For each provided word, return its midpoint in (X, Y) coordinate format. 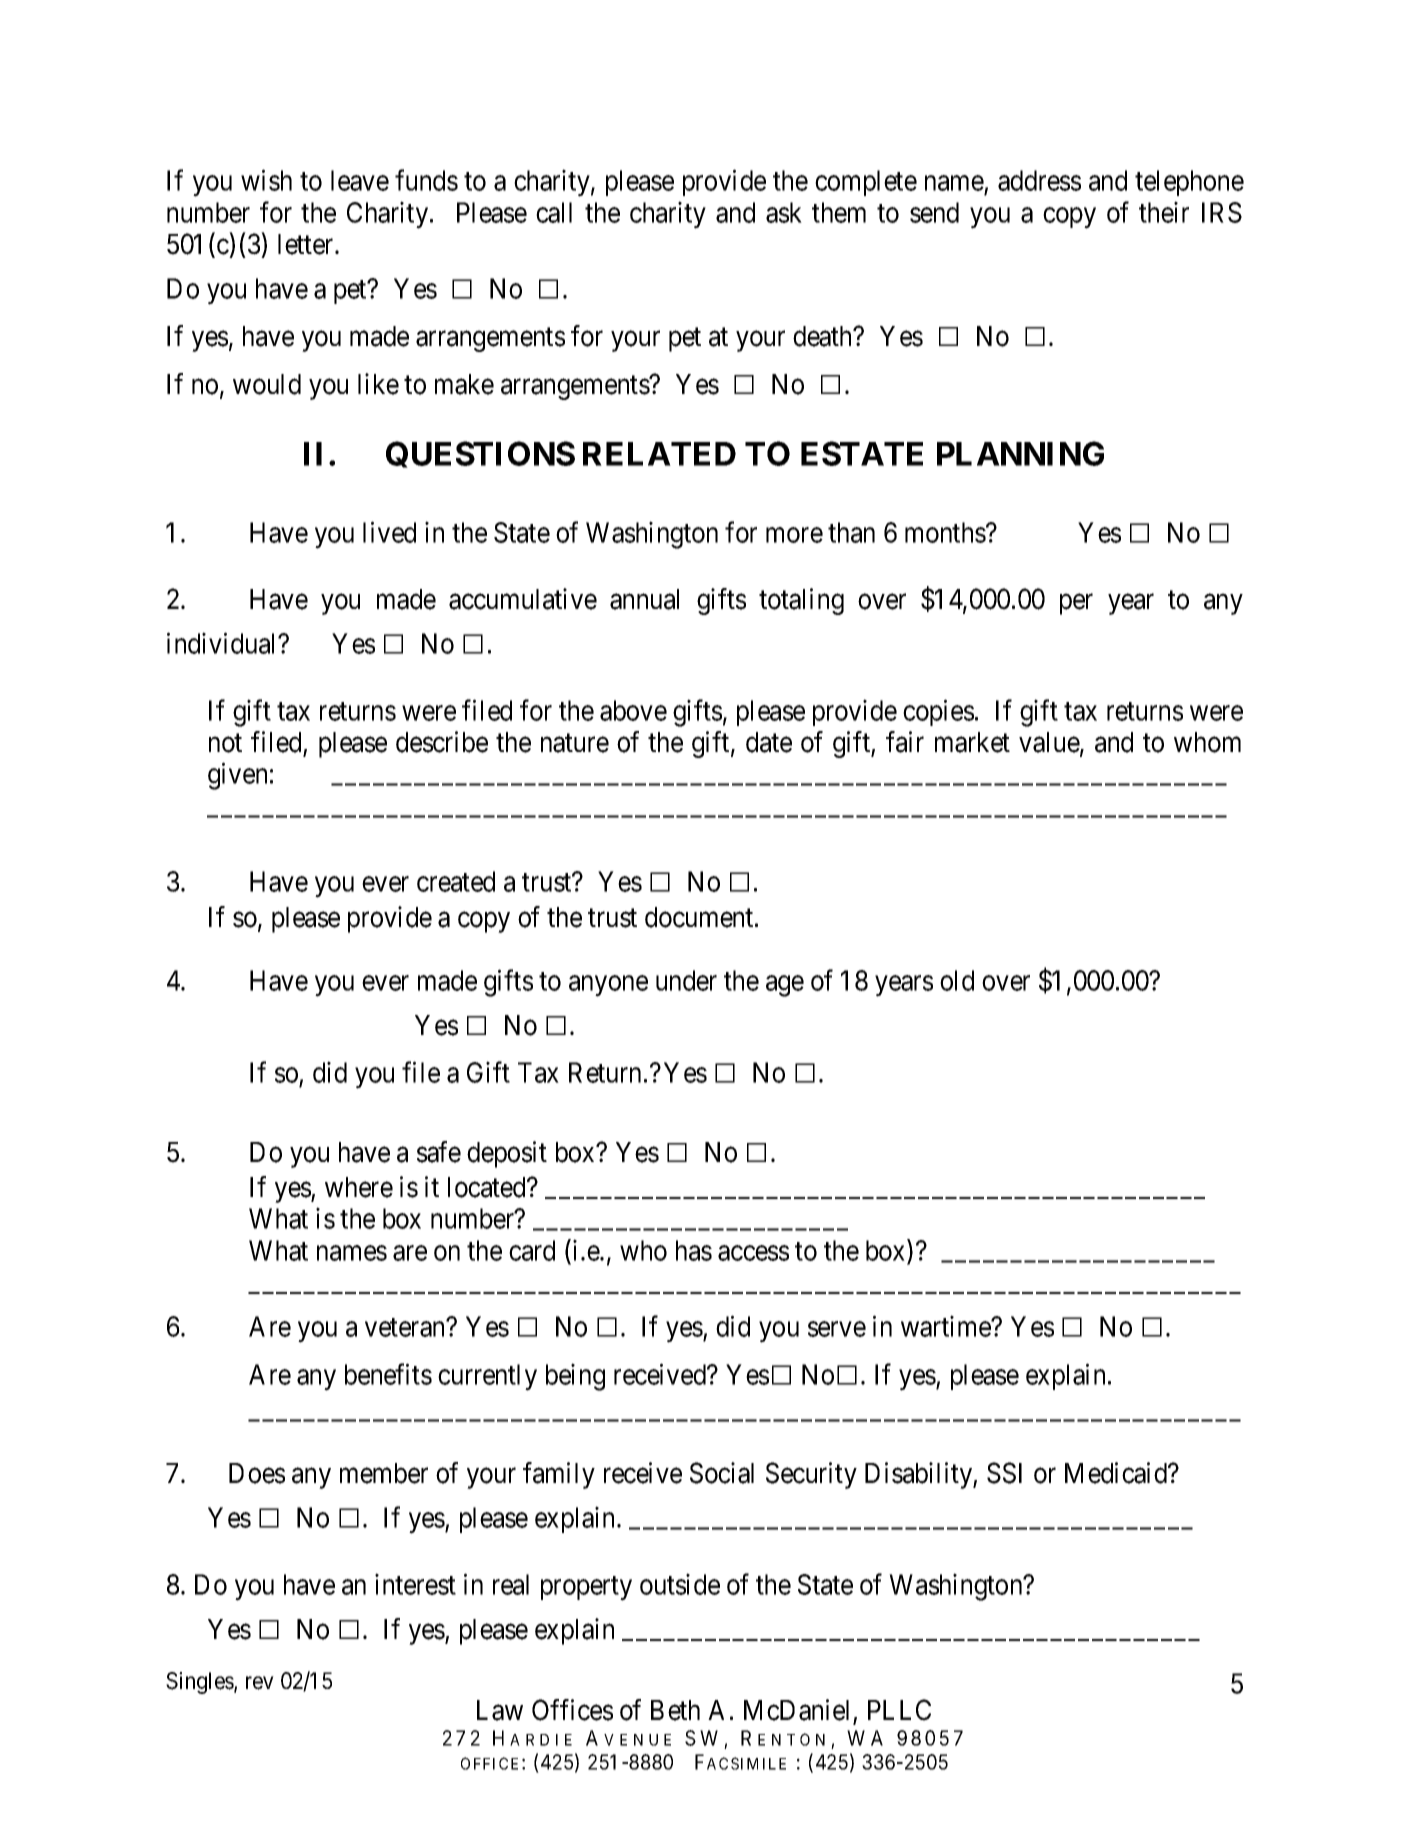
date (769, 742)
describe (442, 742)
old (957, 980)
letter (307, 244)
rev (260, 1683)
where (359, 1187)
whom (1207, 742)
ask (784, 212)
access (753, 1253)
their (1164, 212)
